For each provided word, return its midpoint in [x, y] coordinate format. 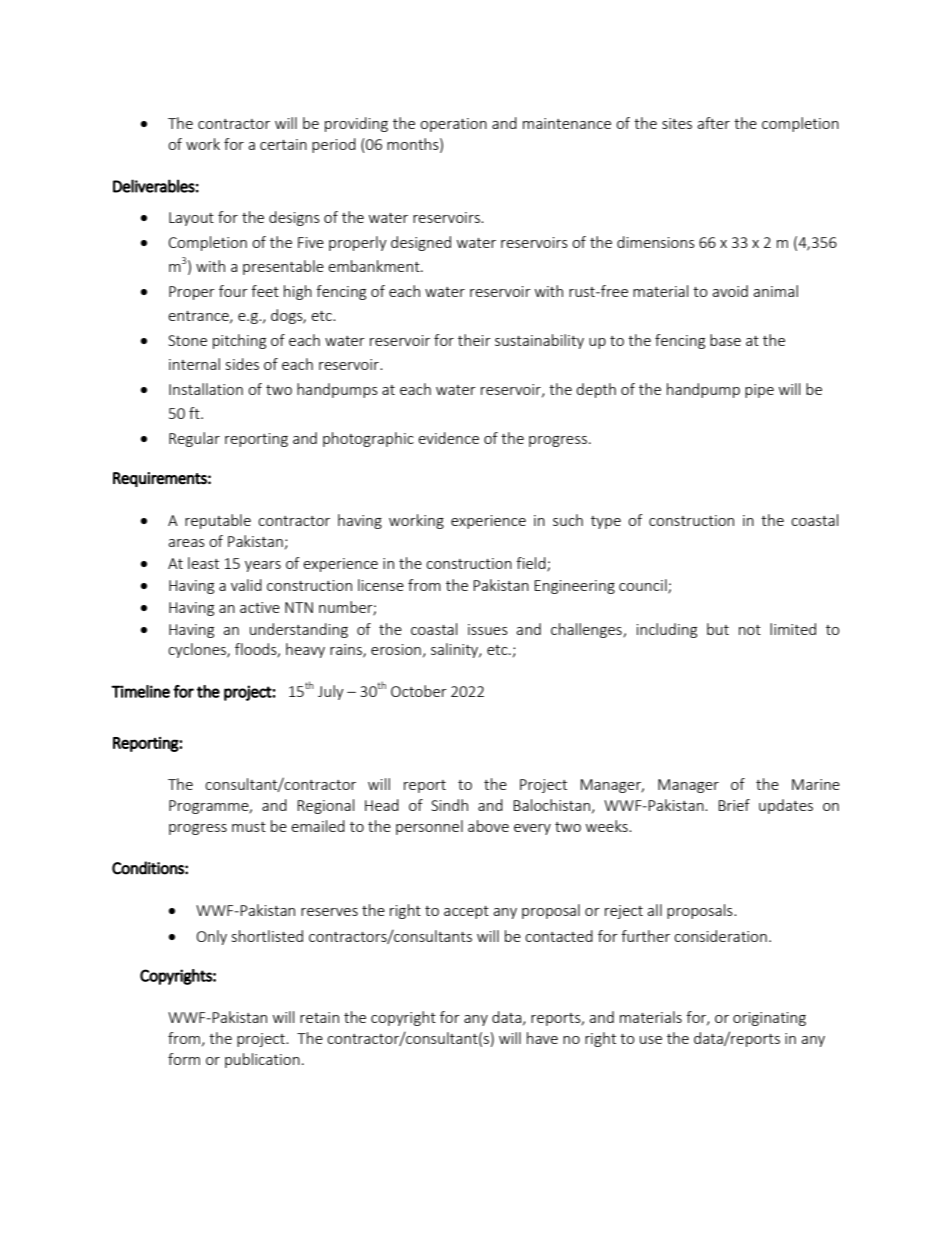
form [184, 1059]
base [725, 340]
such [568, 520]
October [419, 691]
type [606, 522]
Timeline [140, 691]
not [750, 630]
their [474, 340]
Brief [734, 805]
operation [453, 125]
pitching [239, 341]
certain [283, 144]
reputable [218, 521]
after [713, 123]
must [249, 827]
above [488, 826]
